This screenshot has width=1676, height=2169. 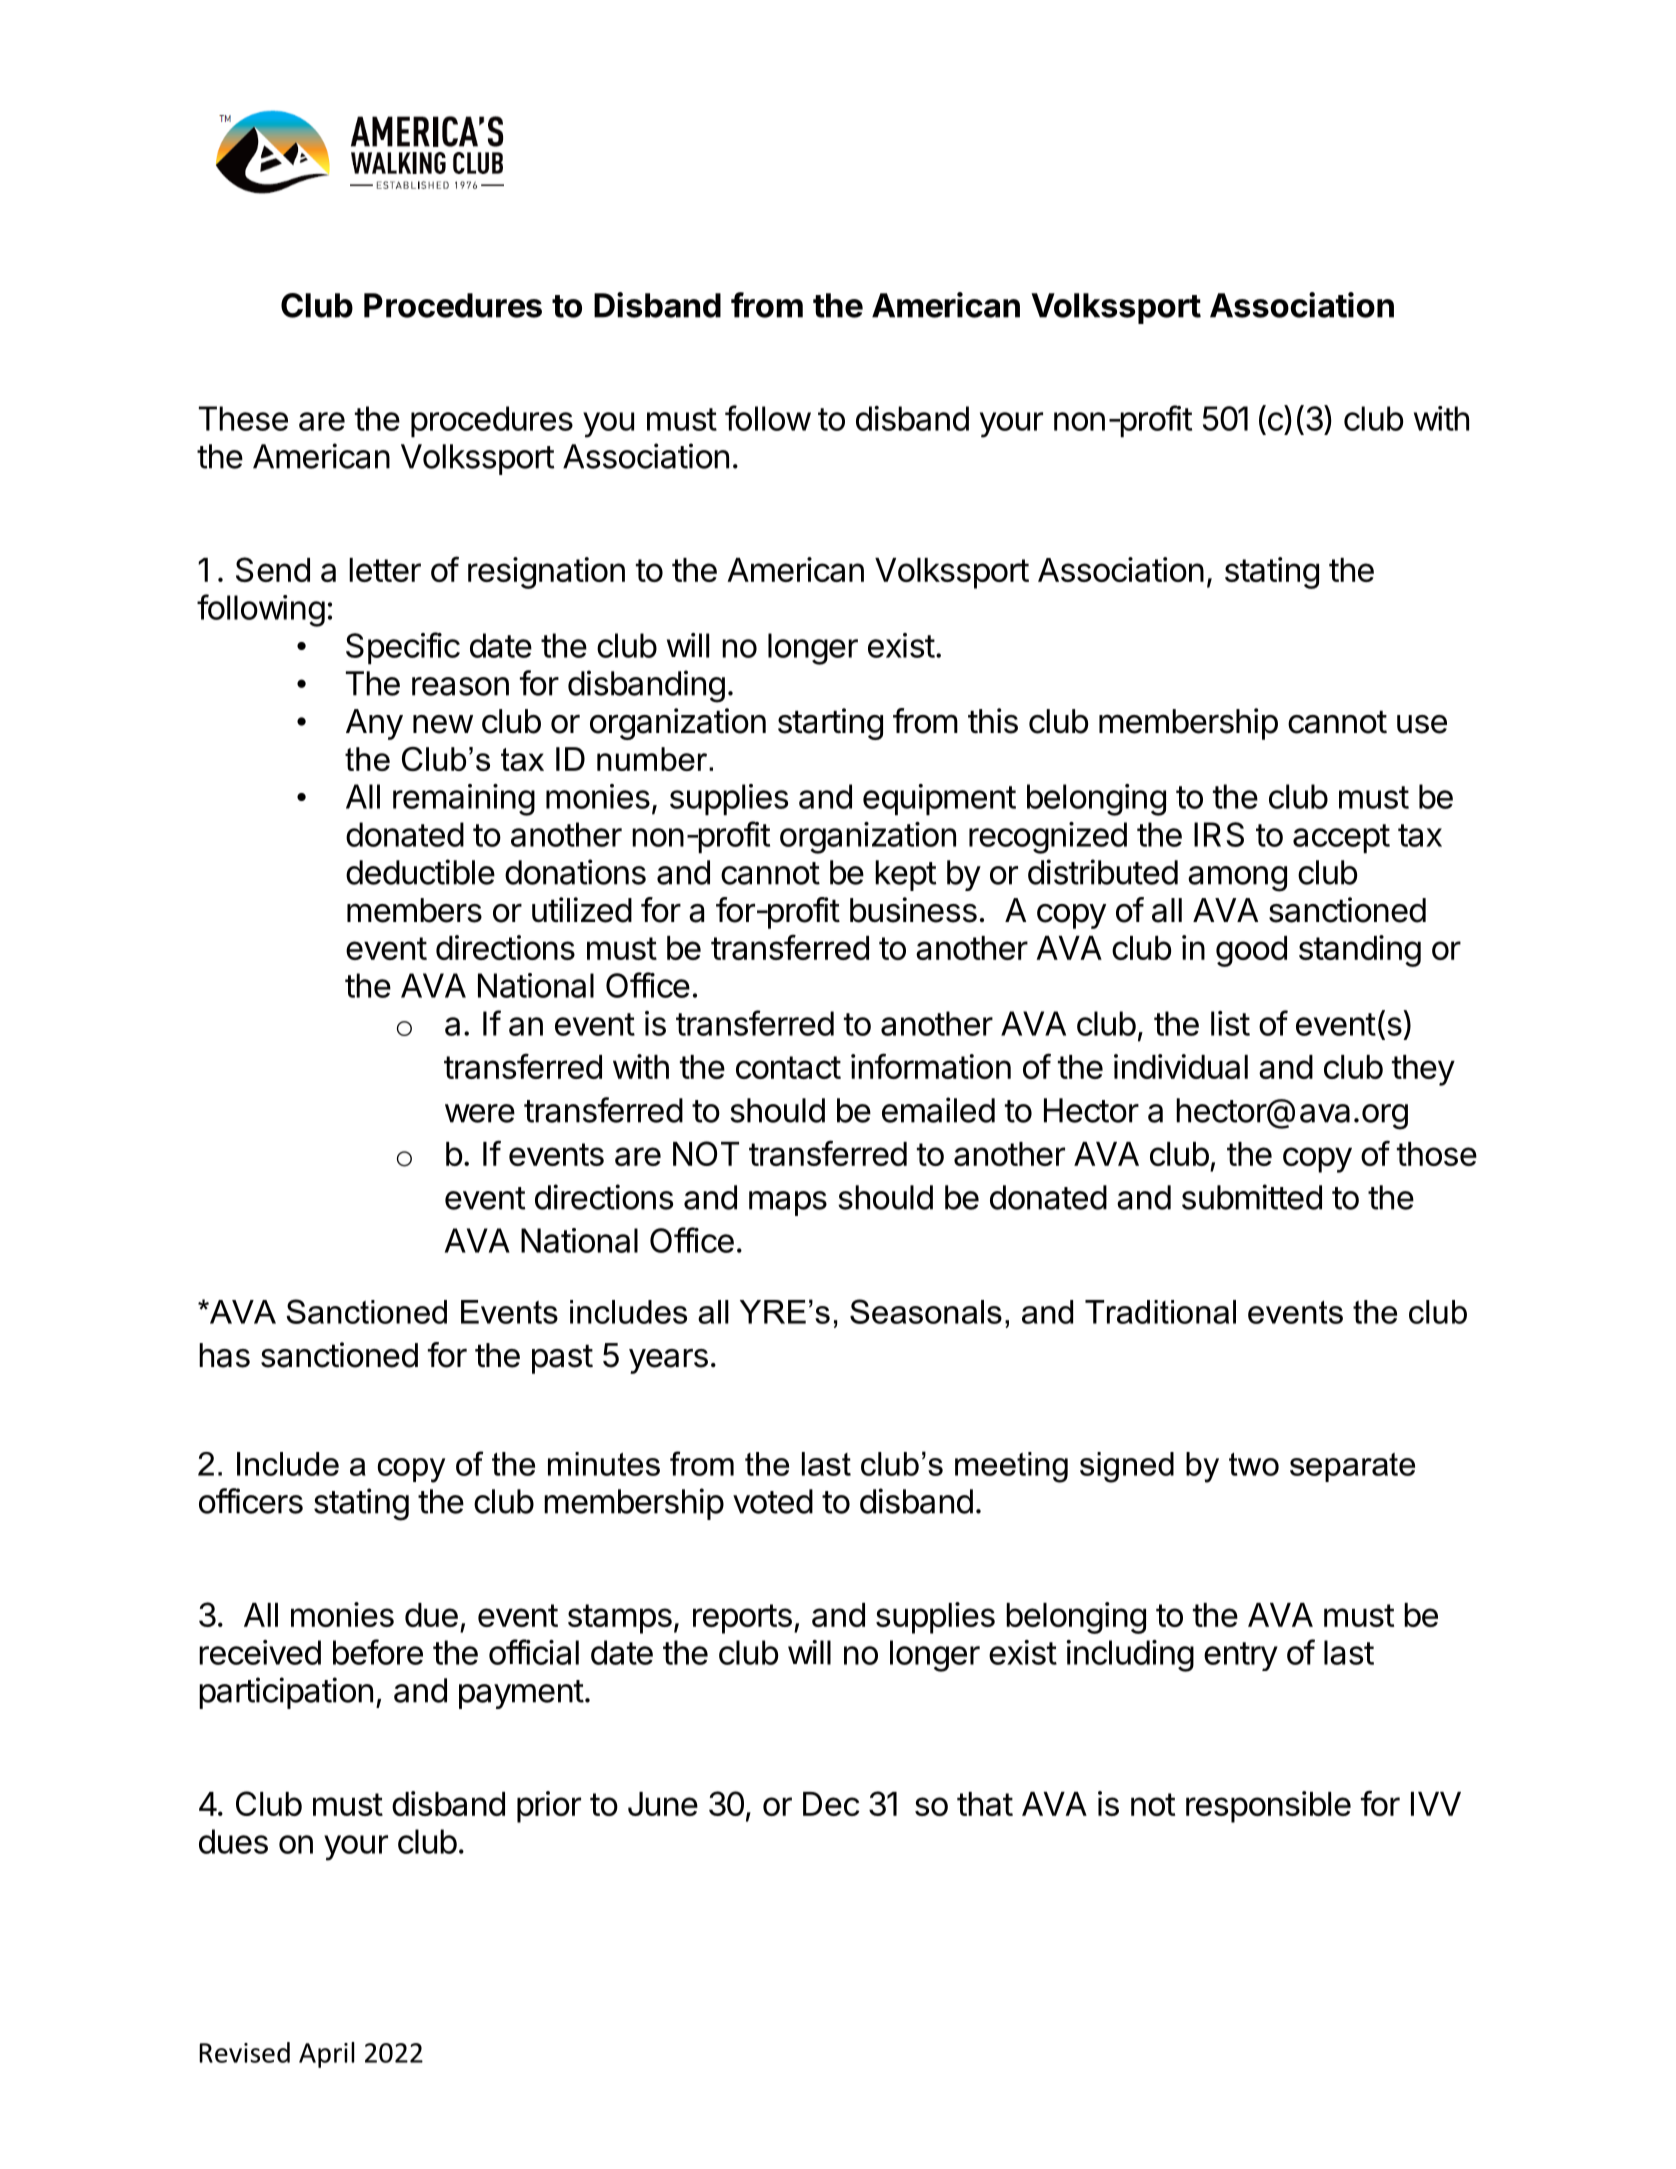 What do you see at coordinates (1422, 724) in the screenshot?
I see `use` at bounding box center [1422, 724].
